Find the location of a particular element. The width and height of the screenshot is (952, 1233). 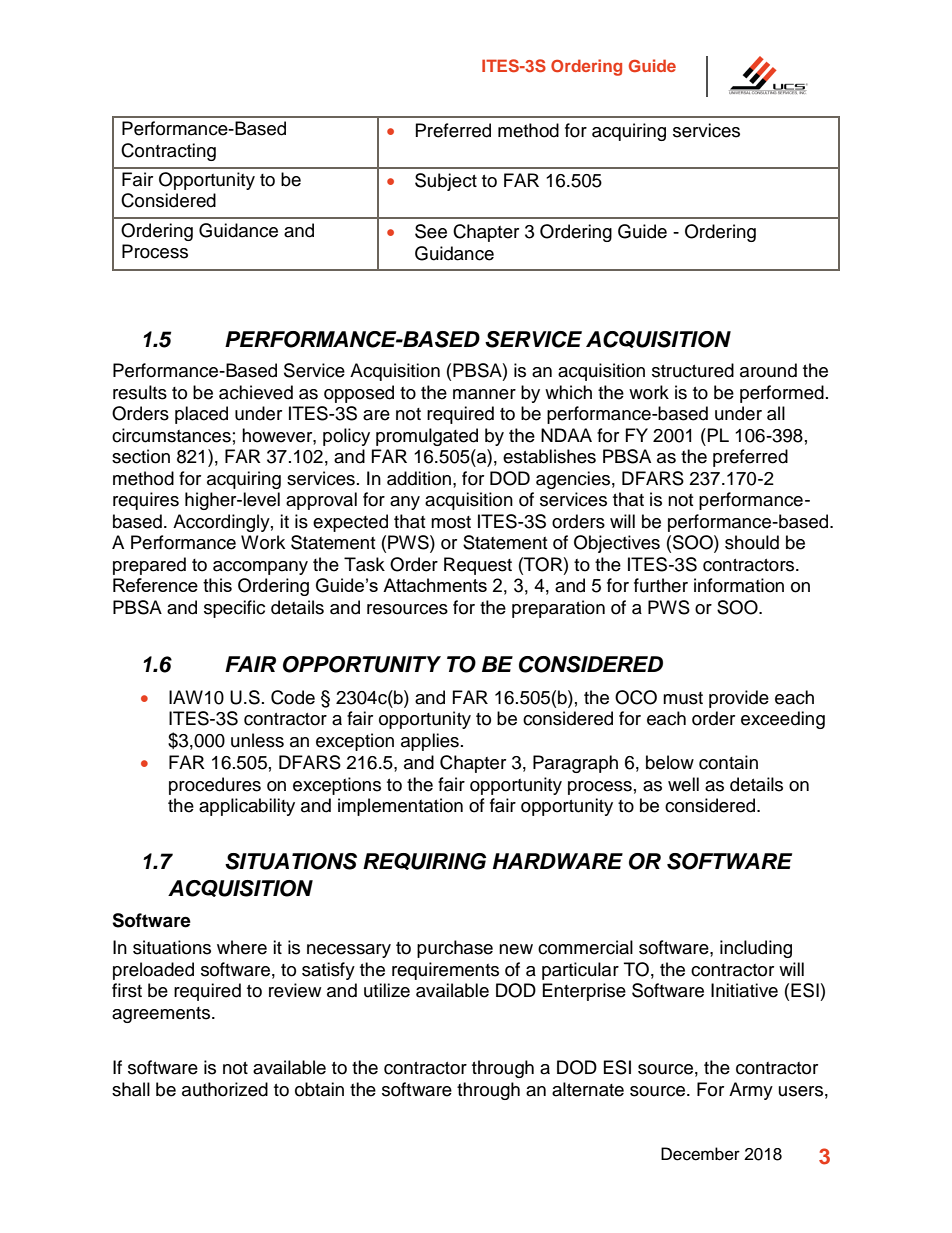

must is located at coordinates (683, 698).
